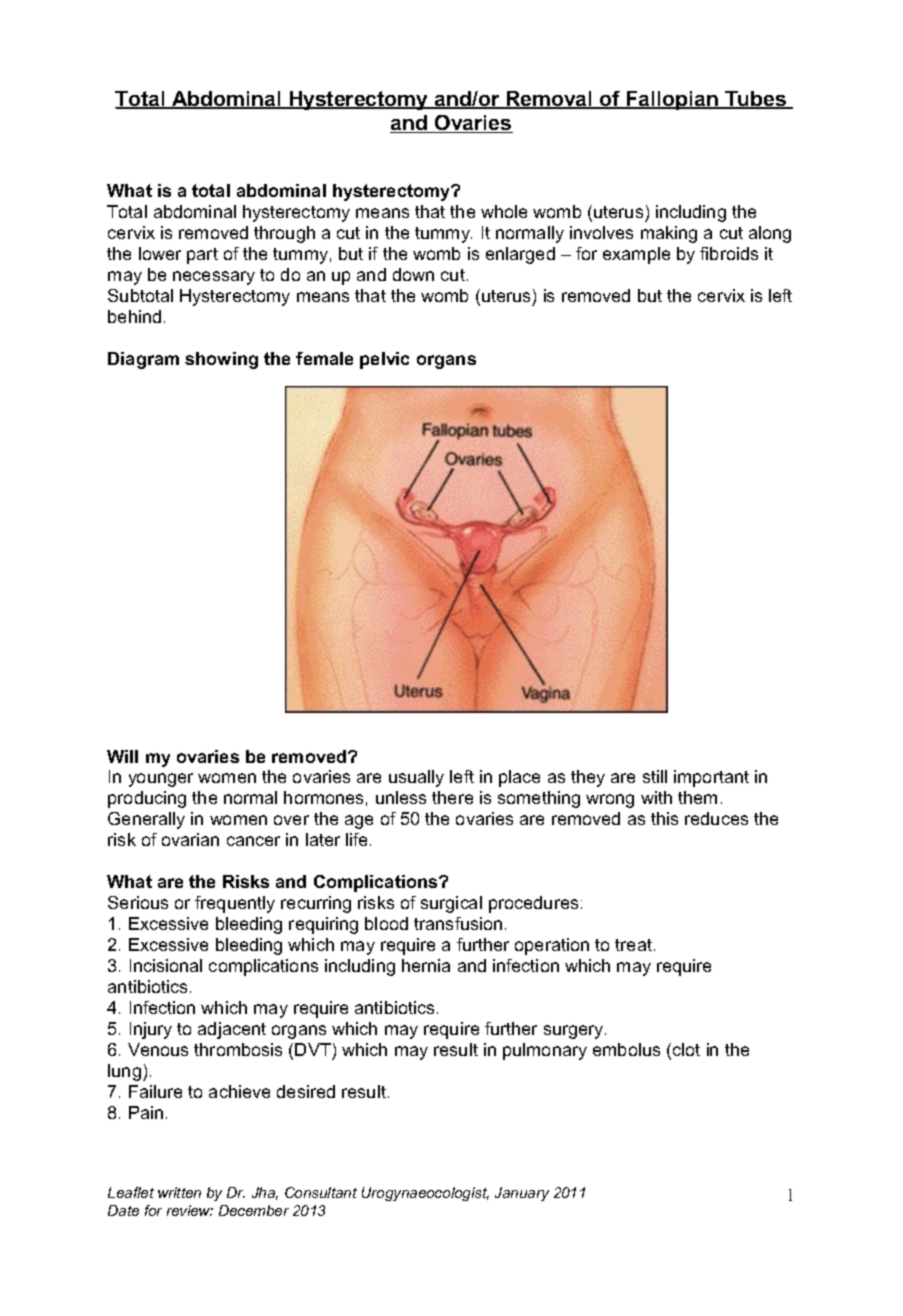  Describe the element at coordinates (672, 100) in the page. I see `Fallopian` at that location.
